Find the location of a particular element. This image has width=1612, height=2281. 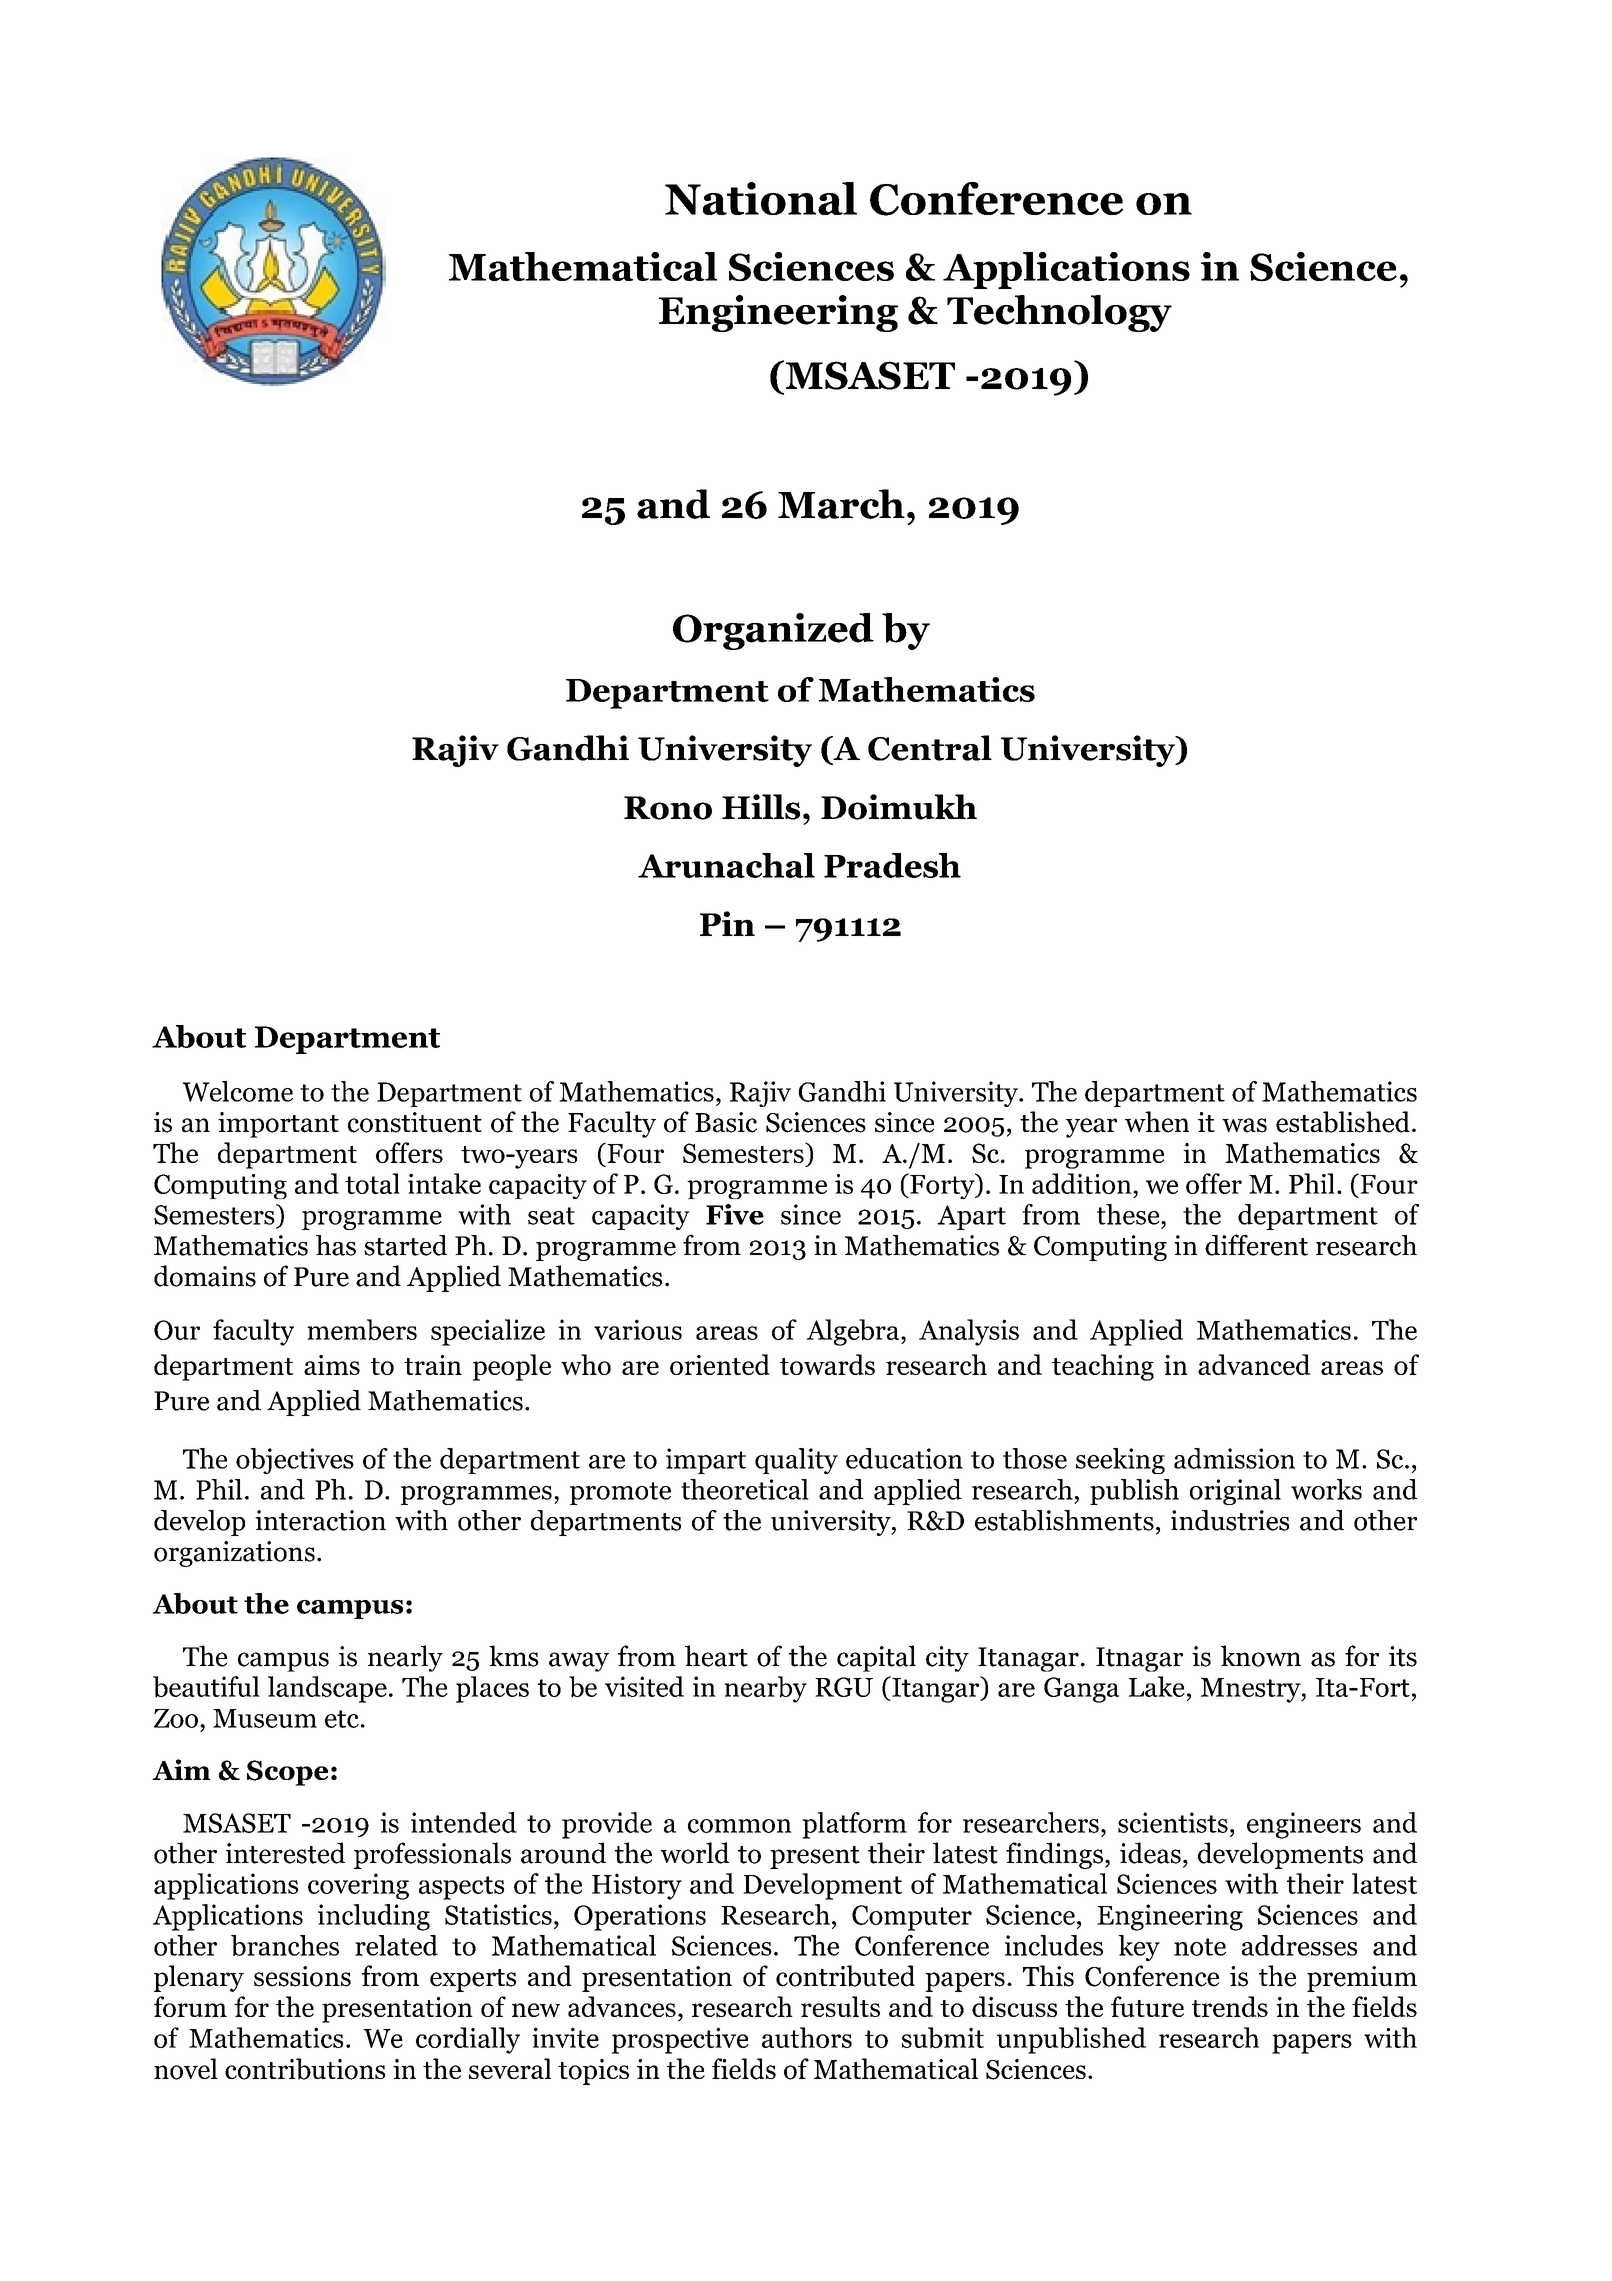

theoretical is located at coordinates (745, 1489).
